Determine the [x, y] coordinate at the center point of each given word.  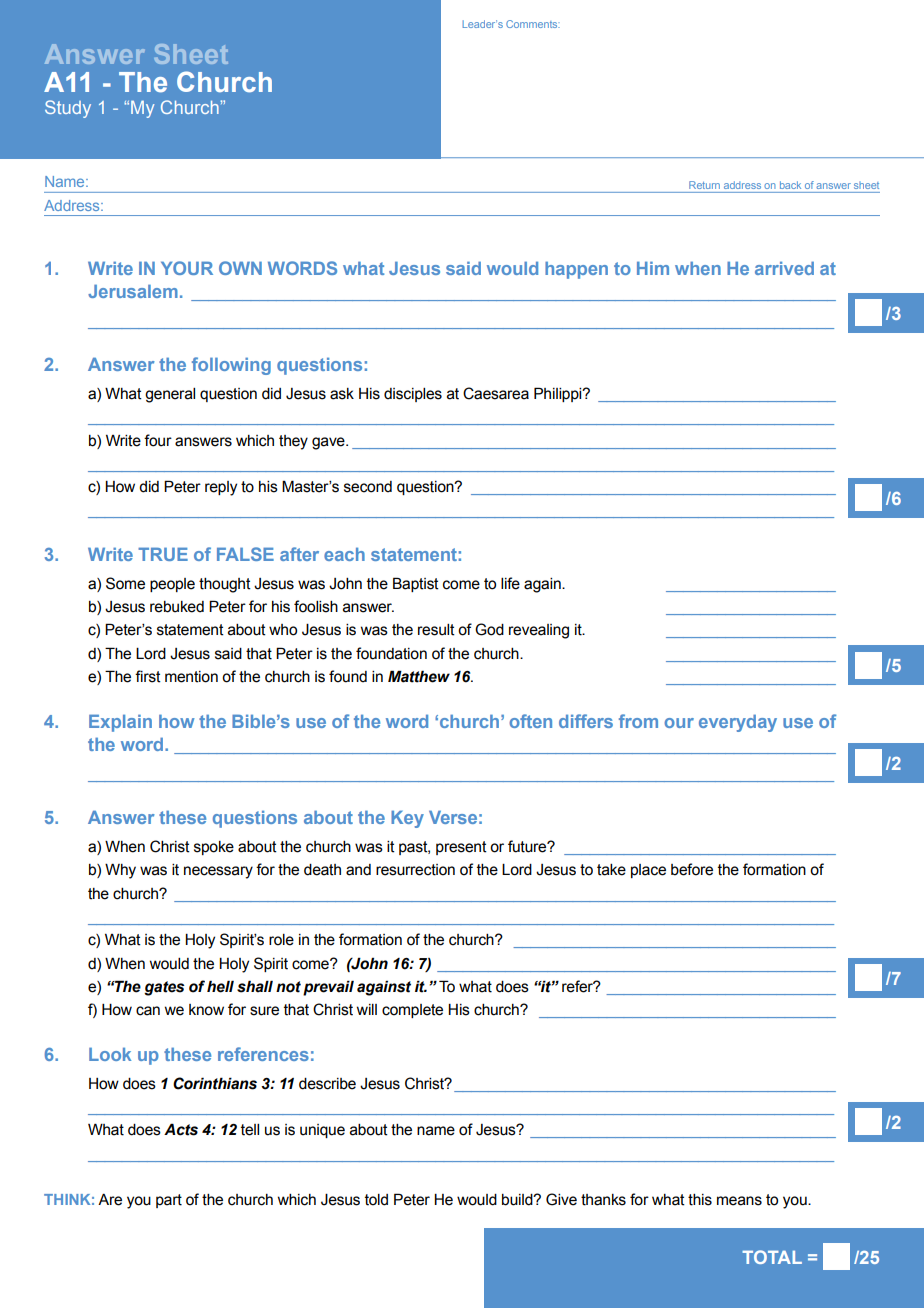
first [148, 676]
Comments [533, 24]
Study [68, 109]
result [436, 630]
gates [164, 988]
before [692, 869]
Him [653, 268]
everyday [738, 723]
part [169, 1201]
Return [704, 185]
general [170, 395]
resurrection [415, 870]
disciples [413, 395]
